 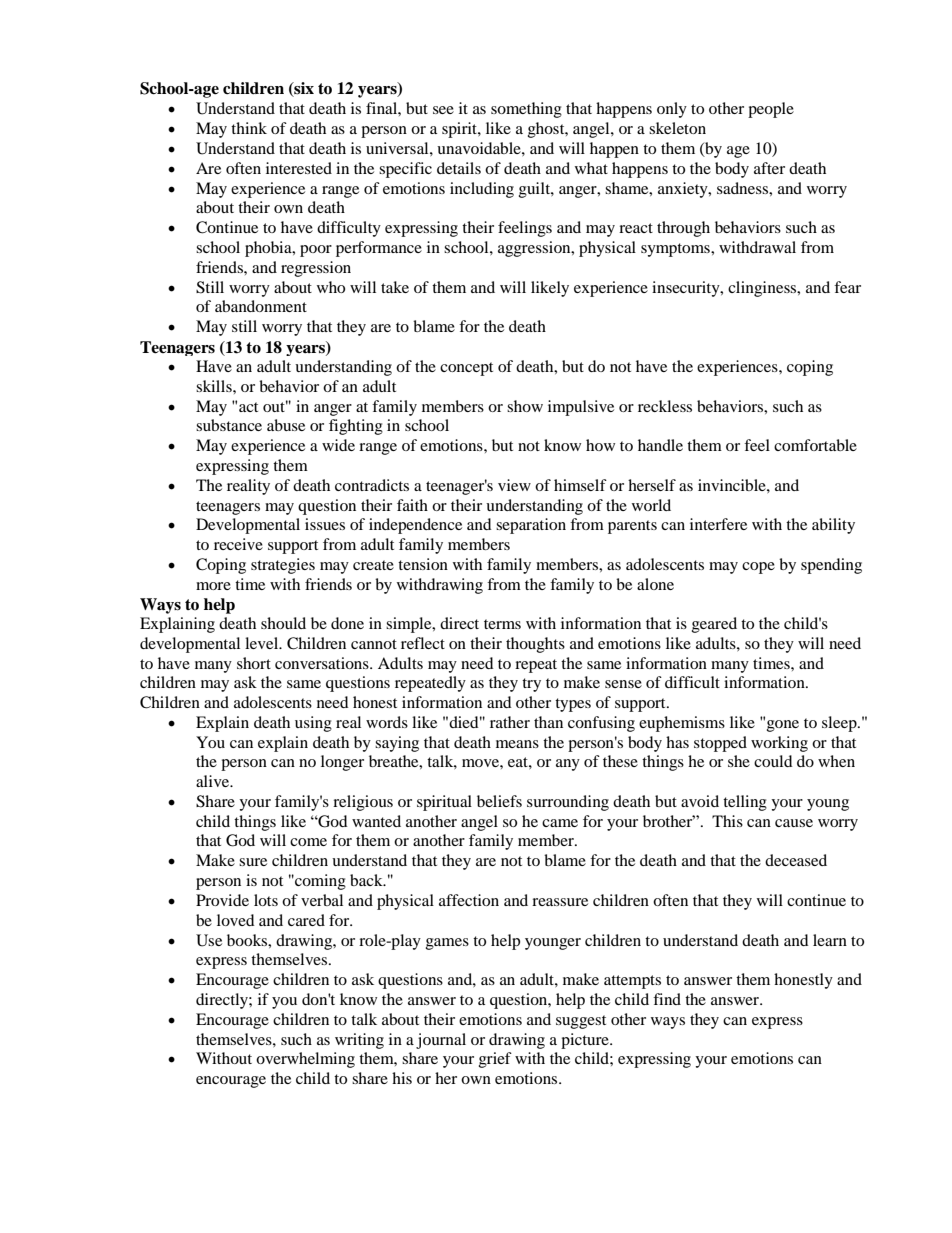 What do you see at coordinates (495, 1060) in the screenshot?
I see `grief` at bounding box center [495, 1060].
